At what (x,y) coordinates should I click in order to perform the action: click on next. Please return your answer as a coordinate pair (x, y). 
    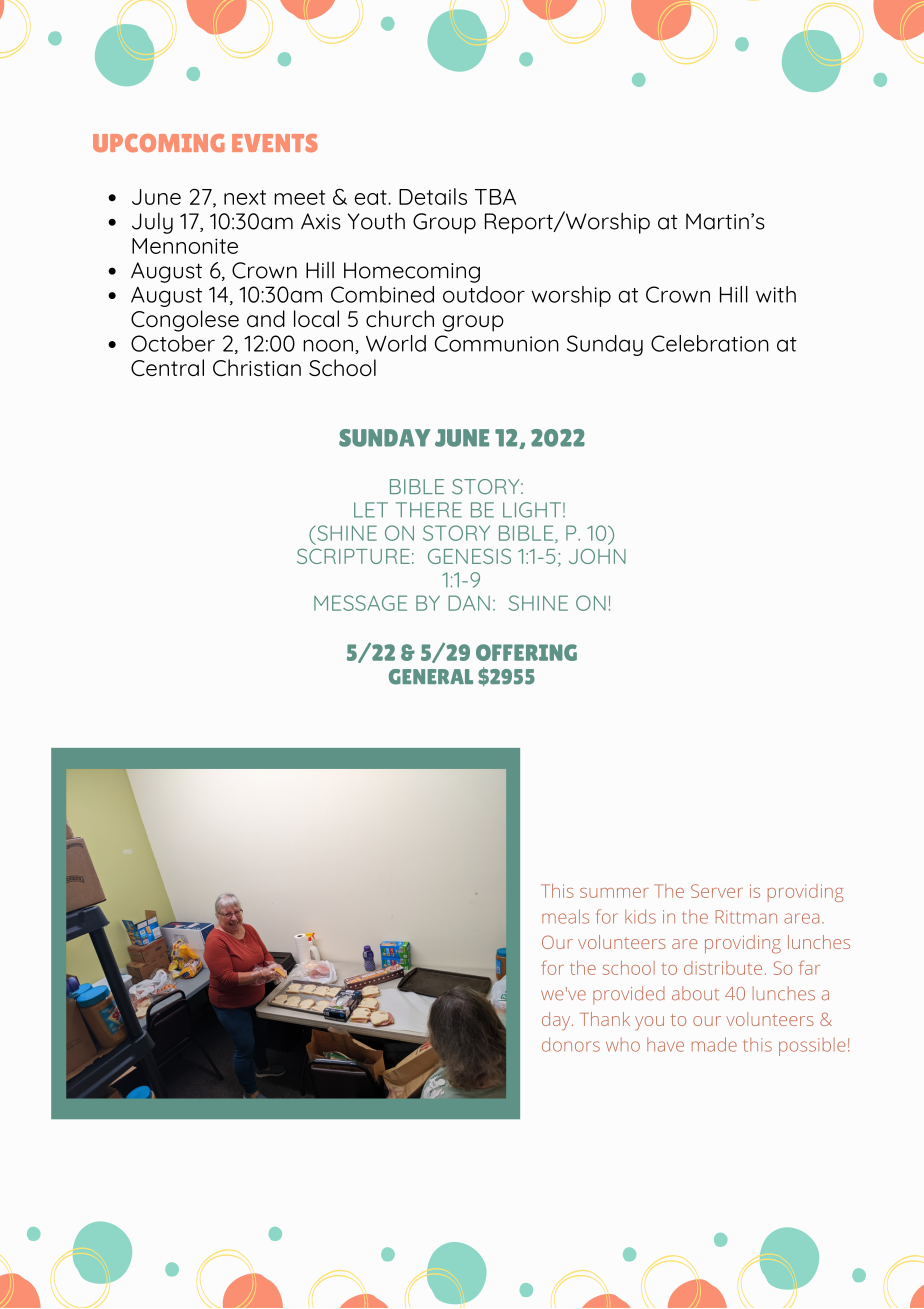
    Looking at the image, I should click on (245, 197).
